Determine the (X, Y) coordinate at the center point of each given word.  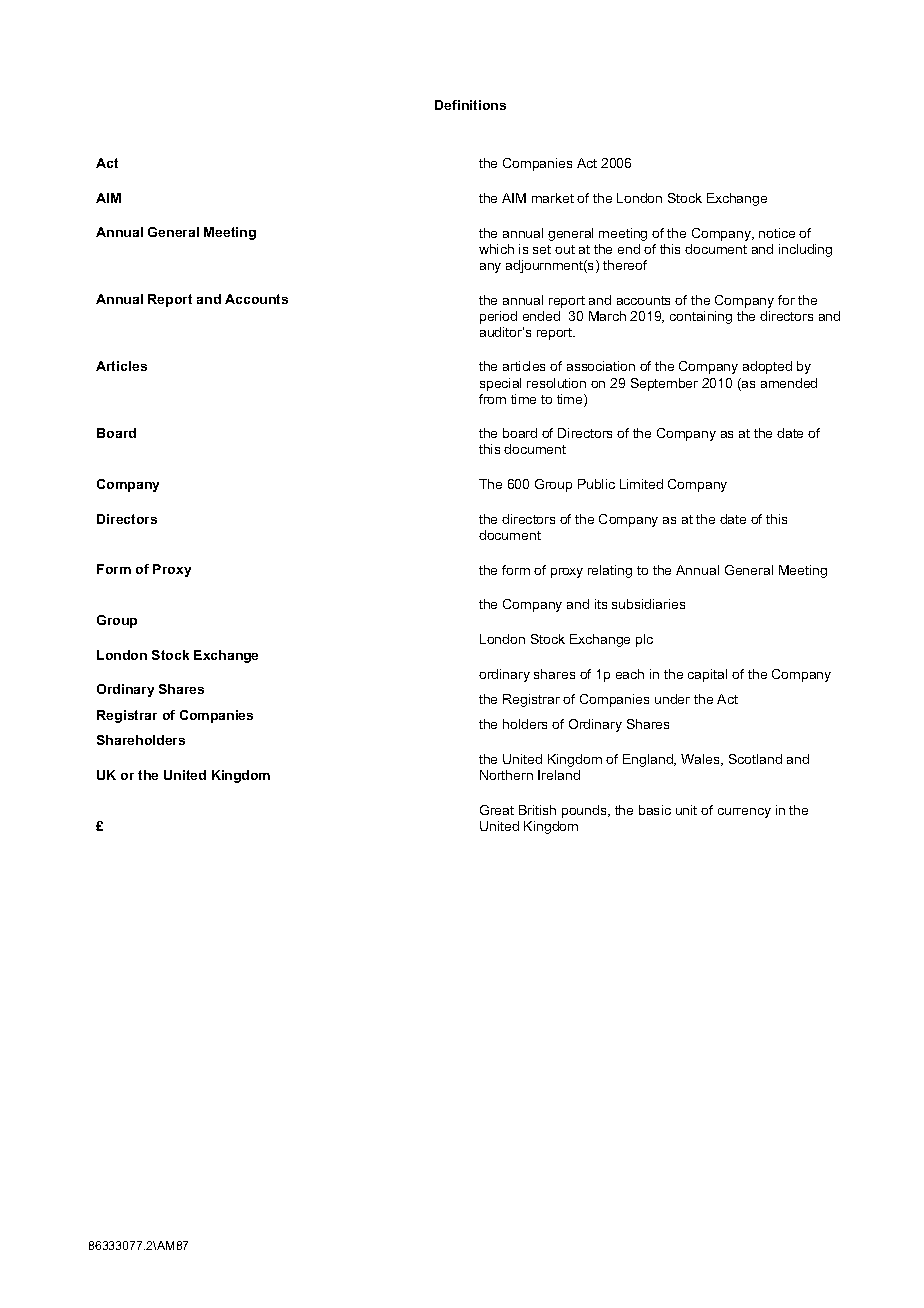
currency (744, 813)
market (553, 198)
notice (777, 233)
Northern (506, 775)
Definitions (470, 105)
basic (655, 810)
